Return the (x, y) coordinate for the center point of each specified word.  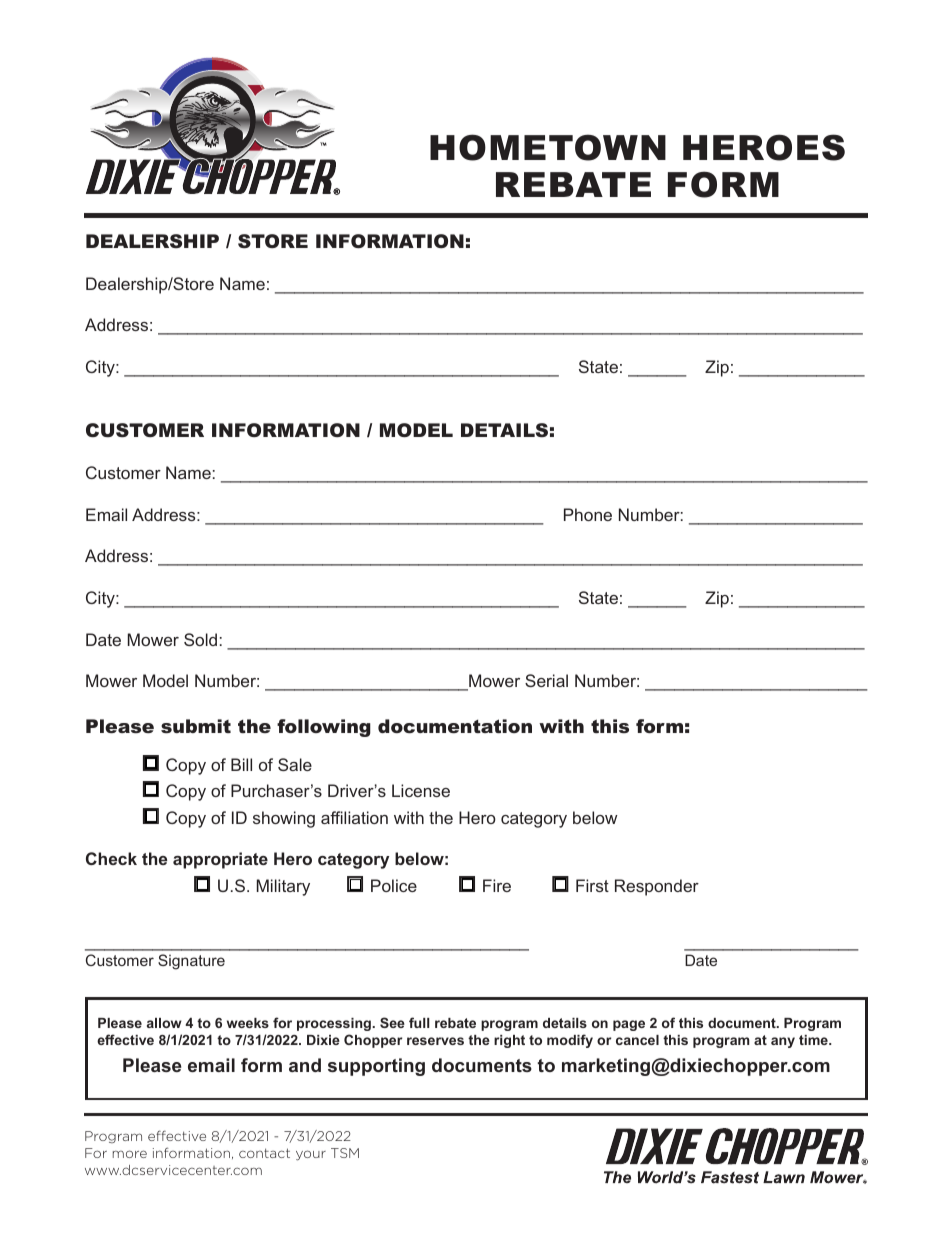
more (130, 1154)
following (324, 728)
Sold (200, 639)
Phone (588, 514)
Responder (657, 887)
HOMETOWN (548, 147)
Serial (546, 680)
